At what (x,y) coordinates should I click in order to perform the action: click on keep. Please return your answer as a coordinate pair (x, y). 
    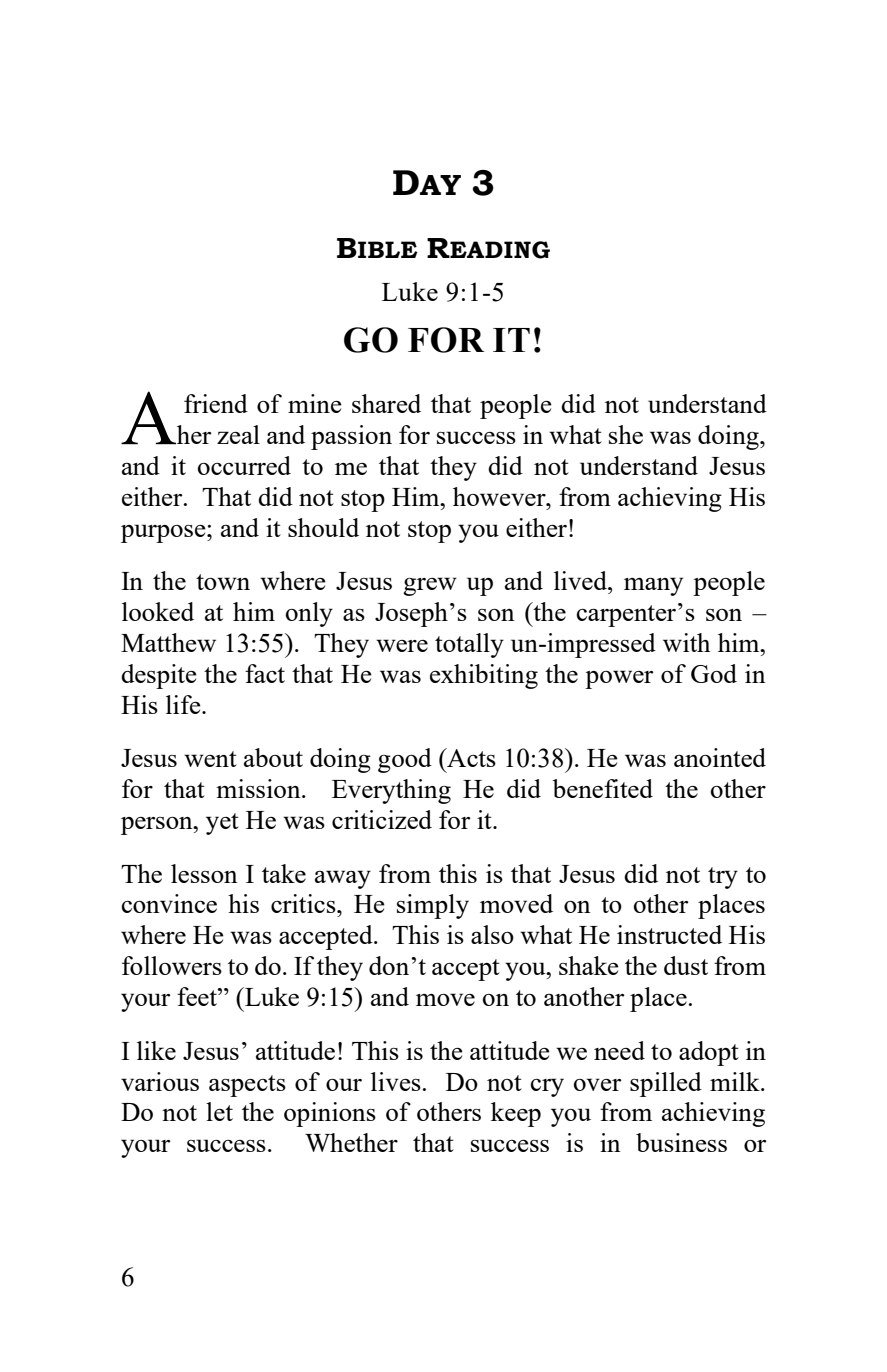
    Looking at the image, I should click on (516, 1114).
